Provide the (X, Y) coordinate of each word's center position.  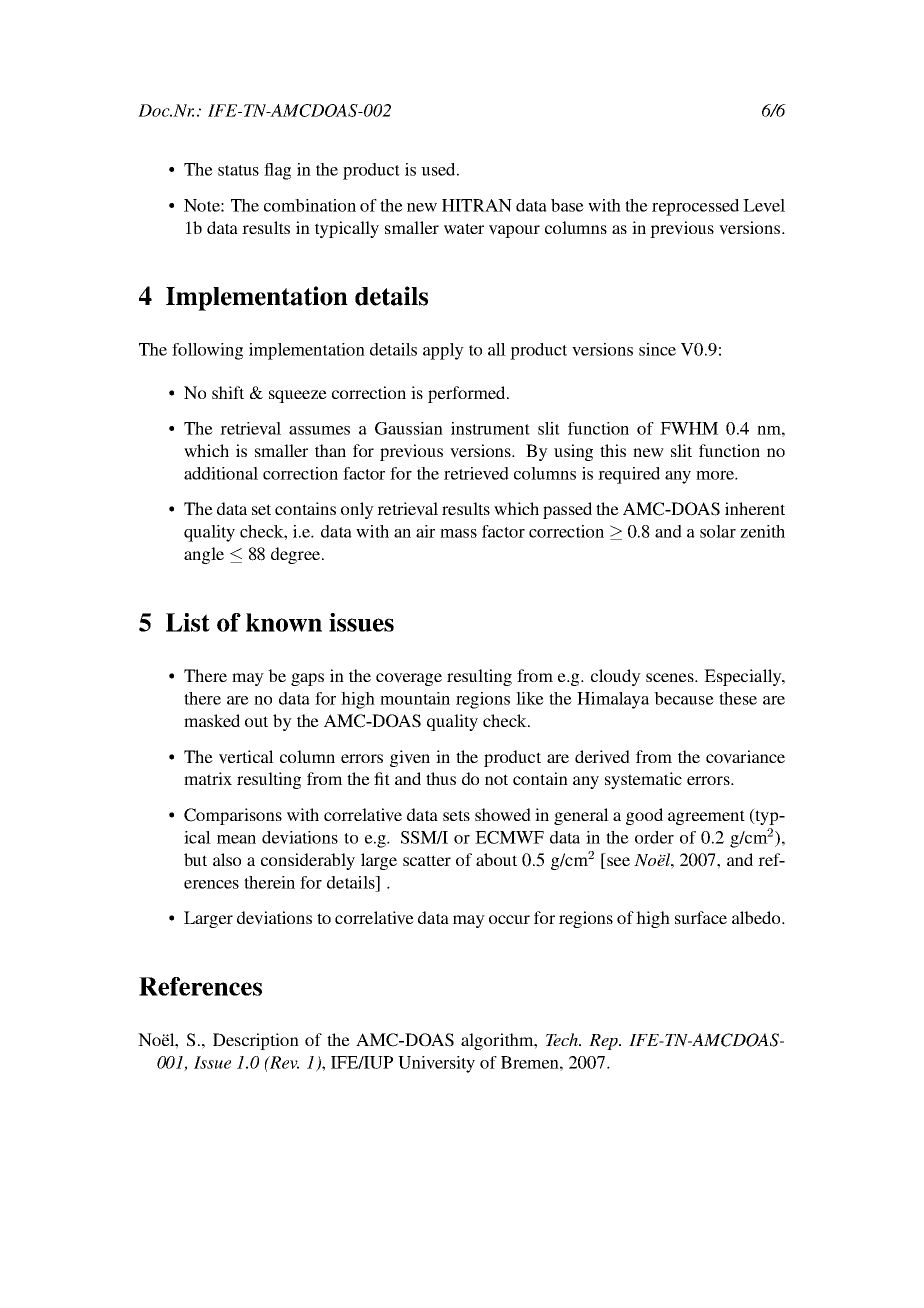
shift (228, 392)
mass (458, 533)
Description (256, 1041)
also (227, 859)
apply (443, 351)
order (654, 837)
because (684, 698)
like (530, 698)
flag (277, 171)
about (496, 859)
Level (764, 205)
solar (718, 531)
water (464, 228)
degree (295, 555)
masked (212, 720)
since (657, 349)
